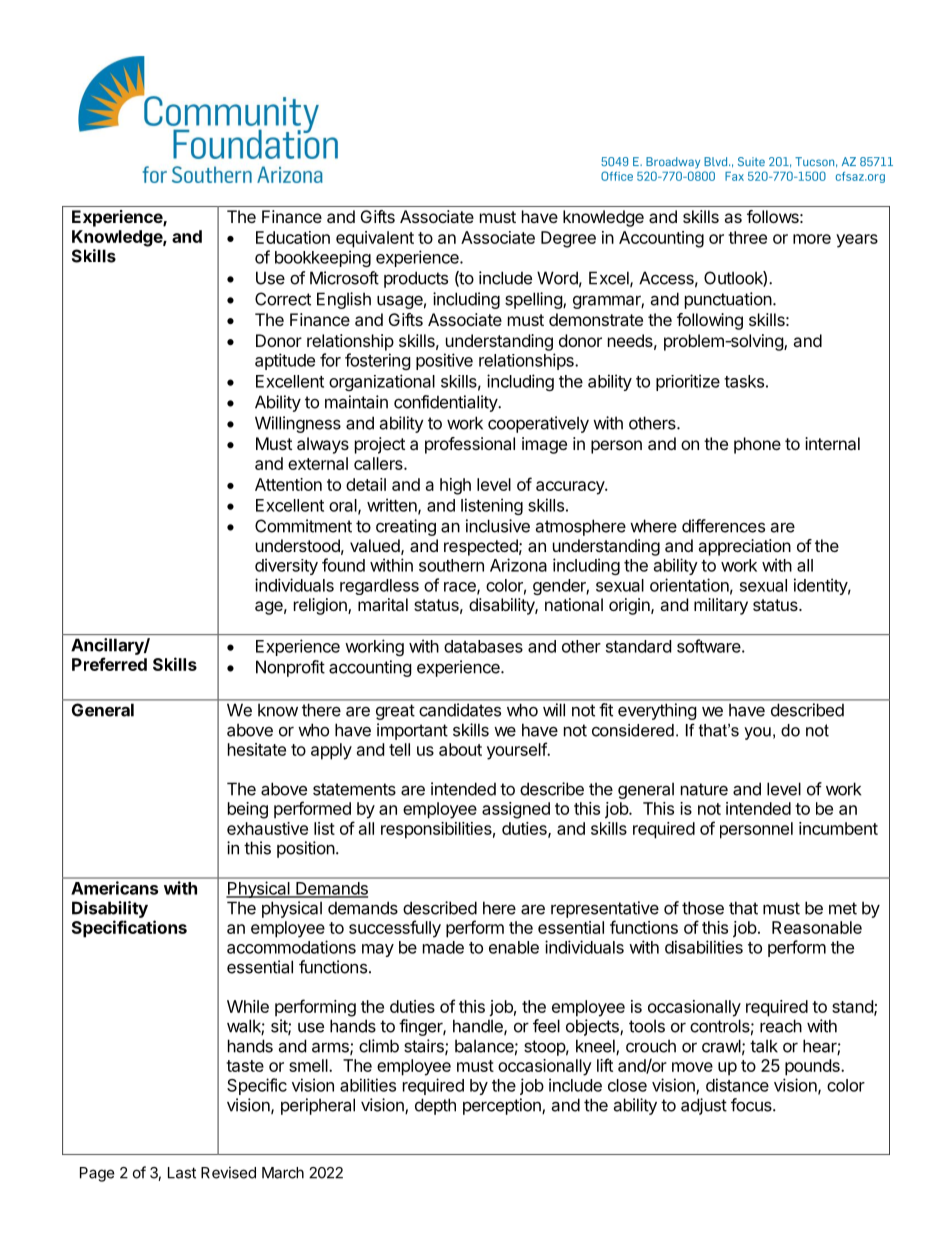  I want to click on three, so click(747, 237).
